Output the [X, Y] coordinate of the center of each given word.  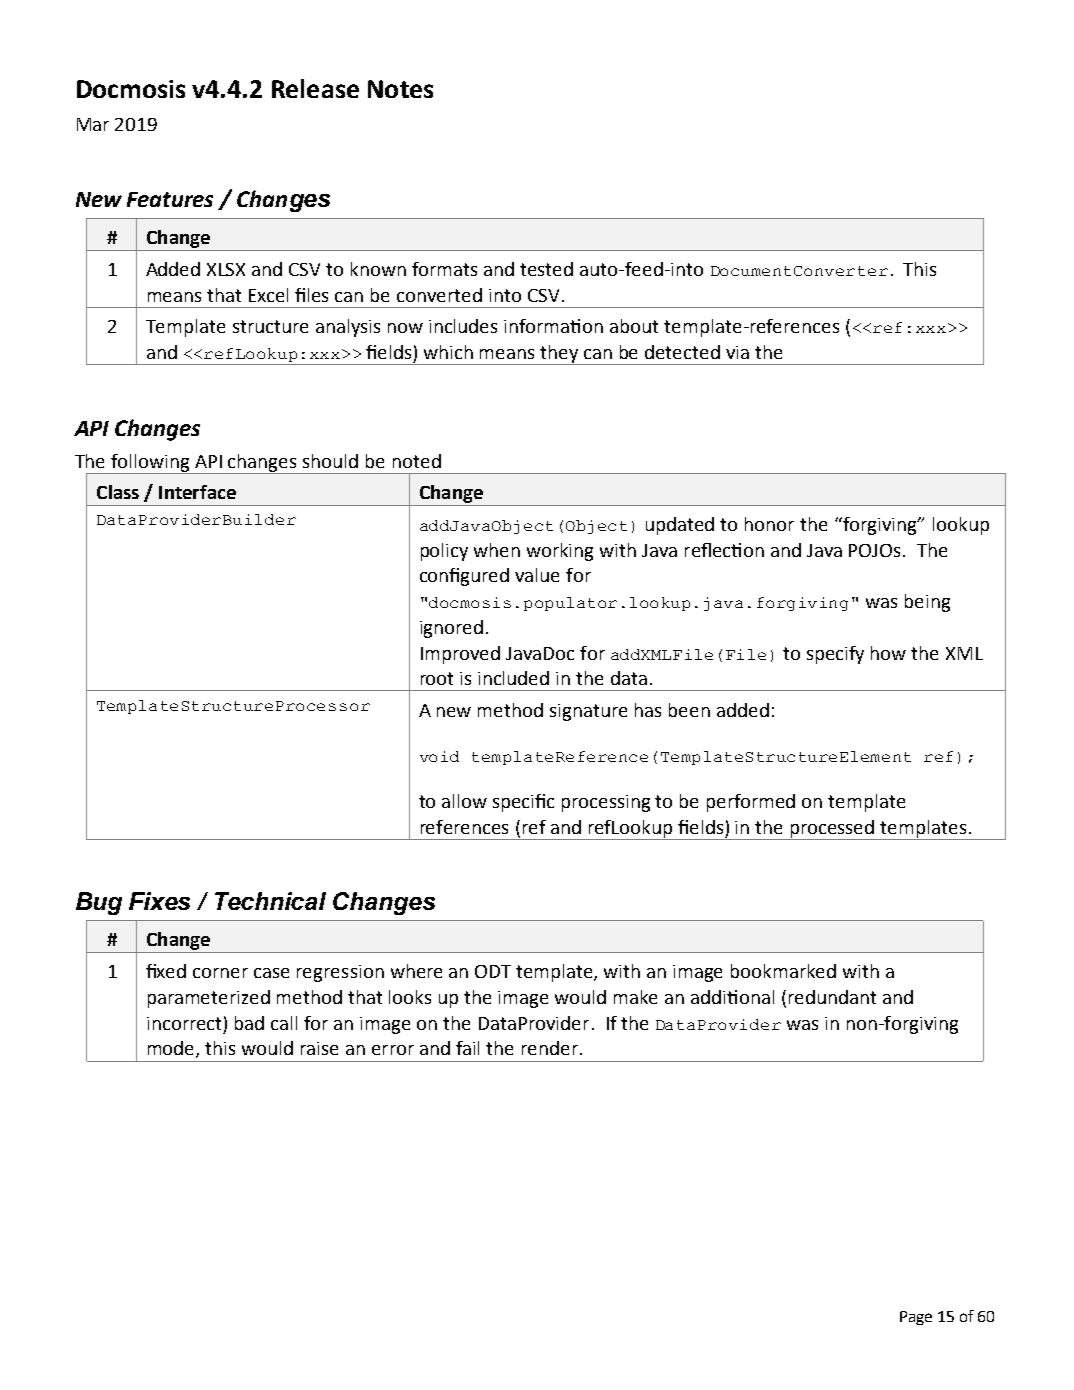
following [150, 464]
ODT [493, 971]
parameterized [209, 999]
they [560, 355]
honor [769, 524]
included [513, 678]
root [437, 678]
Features [170, 199]
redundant [832, 997]
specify [835, 655]
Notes [400, 89]
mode [172, 1049]
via [737, 352]
